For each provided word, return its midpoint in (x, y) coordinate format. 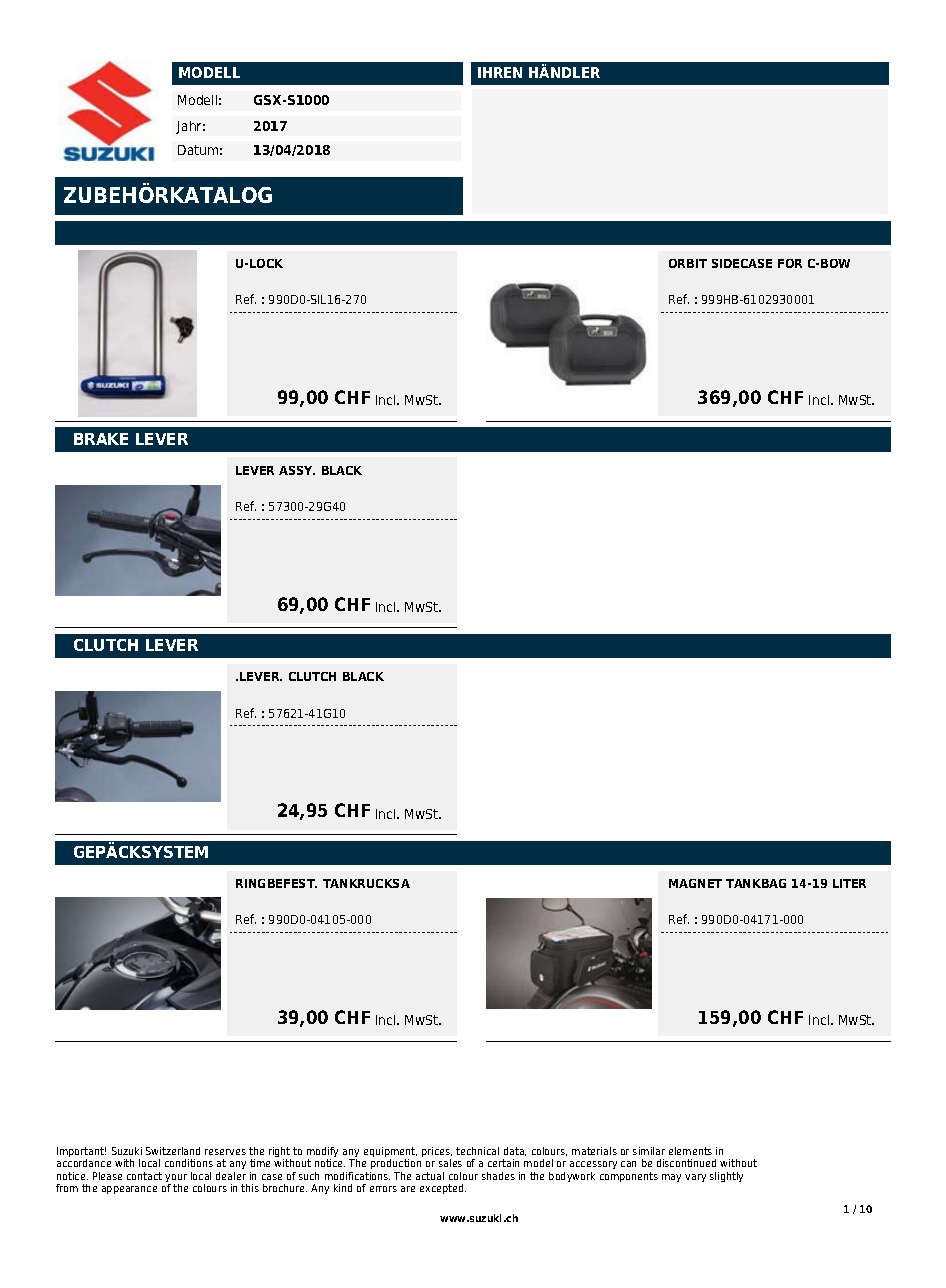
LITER (849, 883)
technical (477, 1151)
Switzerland (173, 1151)
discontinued (686, 1163)
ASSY (297, 470)
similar (649, 1151)
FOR (790, 263)
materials (594, 1151)
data (515, 1151)
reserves (225, 1152)
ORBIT (688, 263)
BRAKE (101, 439)
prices (437, 1153)
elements (690, 1151)
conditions (189, 1163)
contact (144, 1176)
